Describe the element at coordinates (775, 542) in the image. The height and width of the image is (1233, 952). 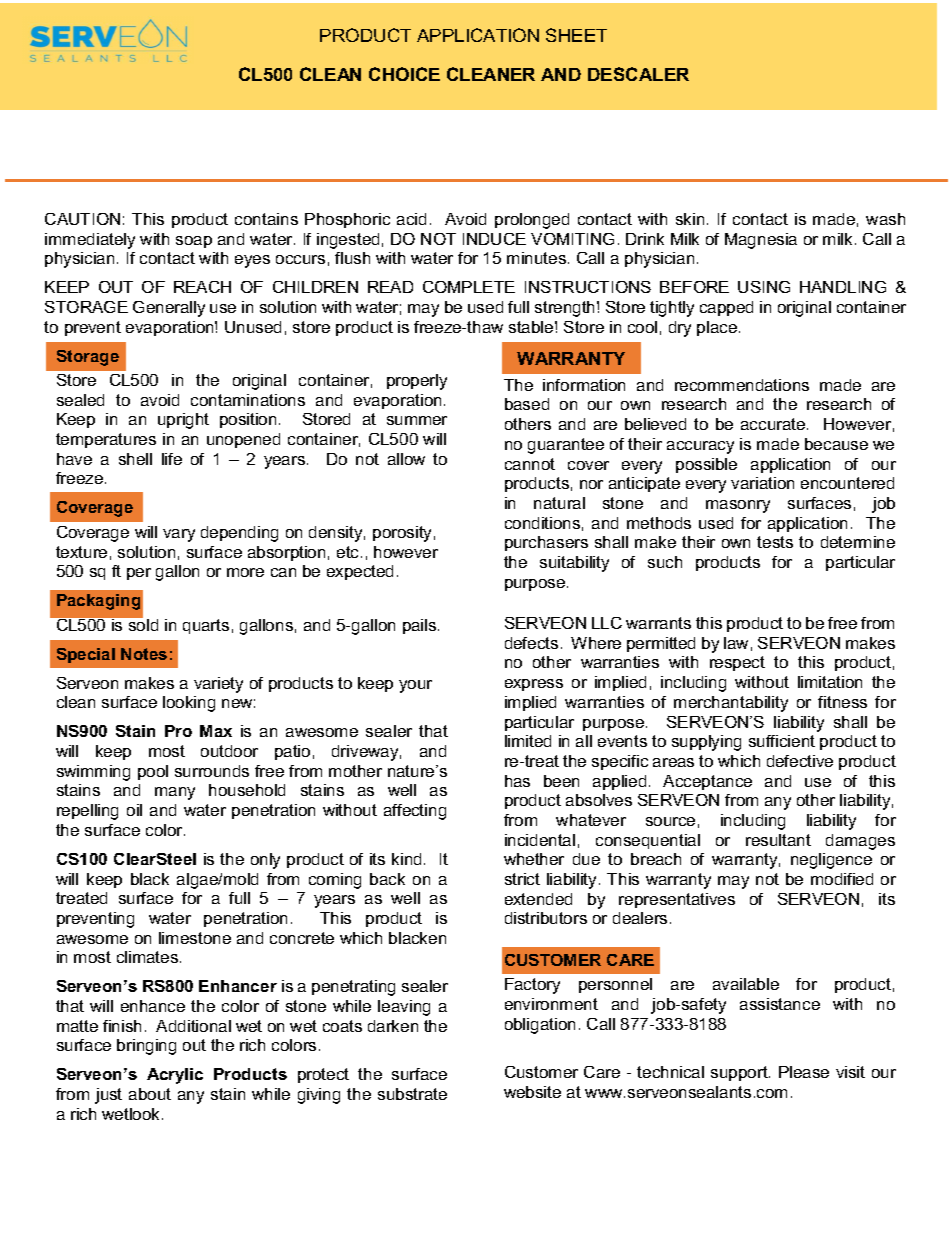
I see `tests` at that location.
